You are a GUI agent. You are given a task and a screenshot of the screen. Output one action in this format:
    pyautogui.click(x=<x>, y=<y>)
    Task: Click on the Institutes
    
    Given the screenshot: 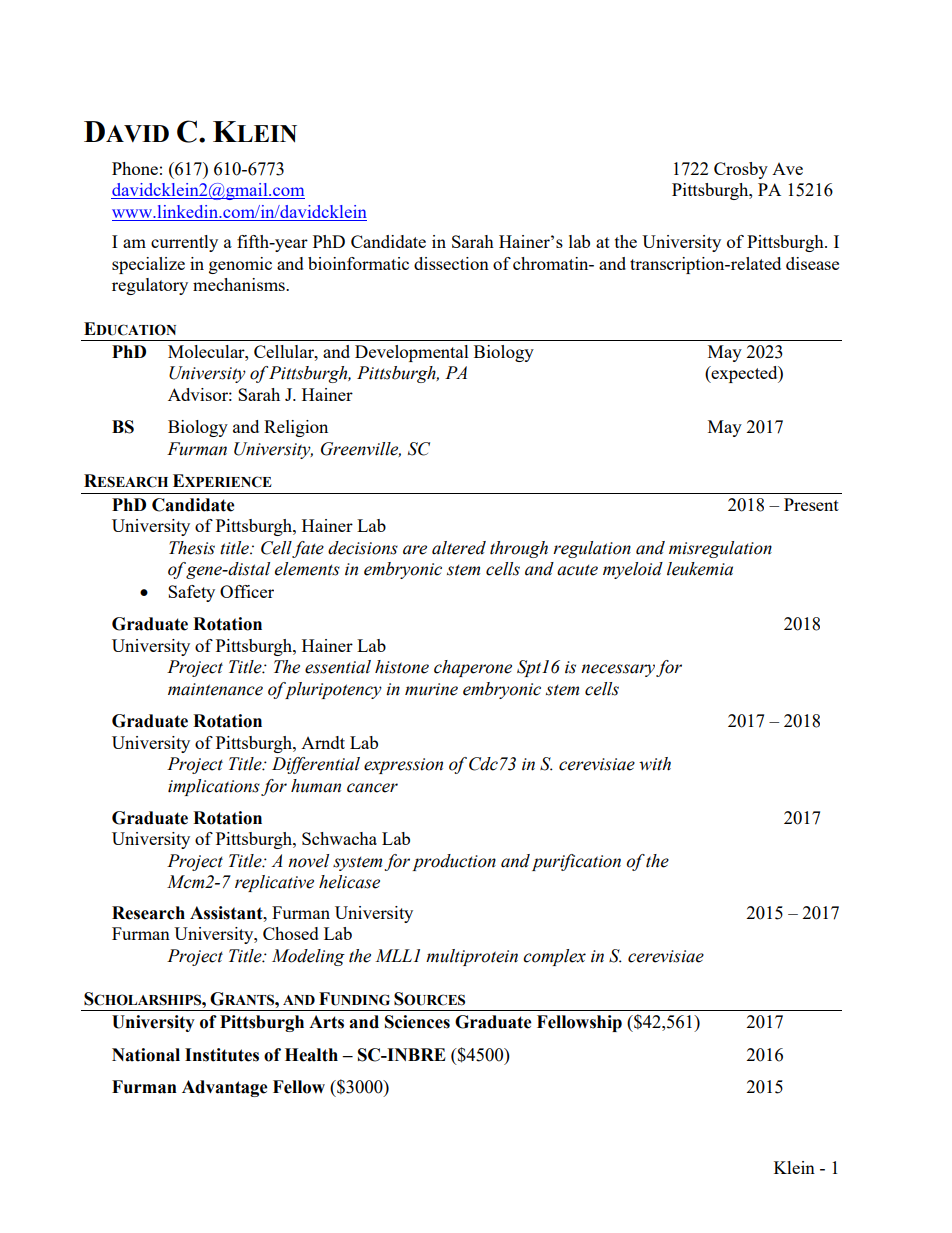 What is the action you would take?
    pyautogui.click(x=222, y=1055)
